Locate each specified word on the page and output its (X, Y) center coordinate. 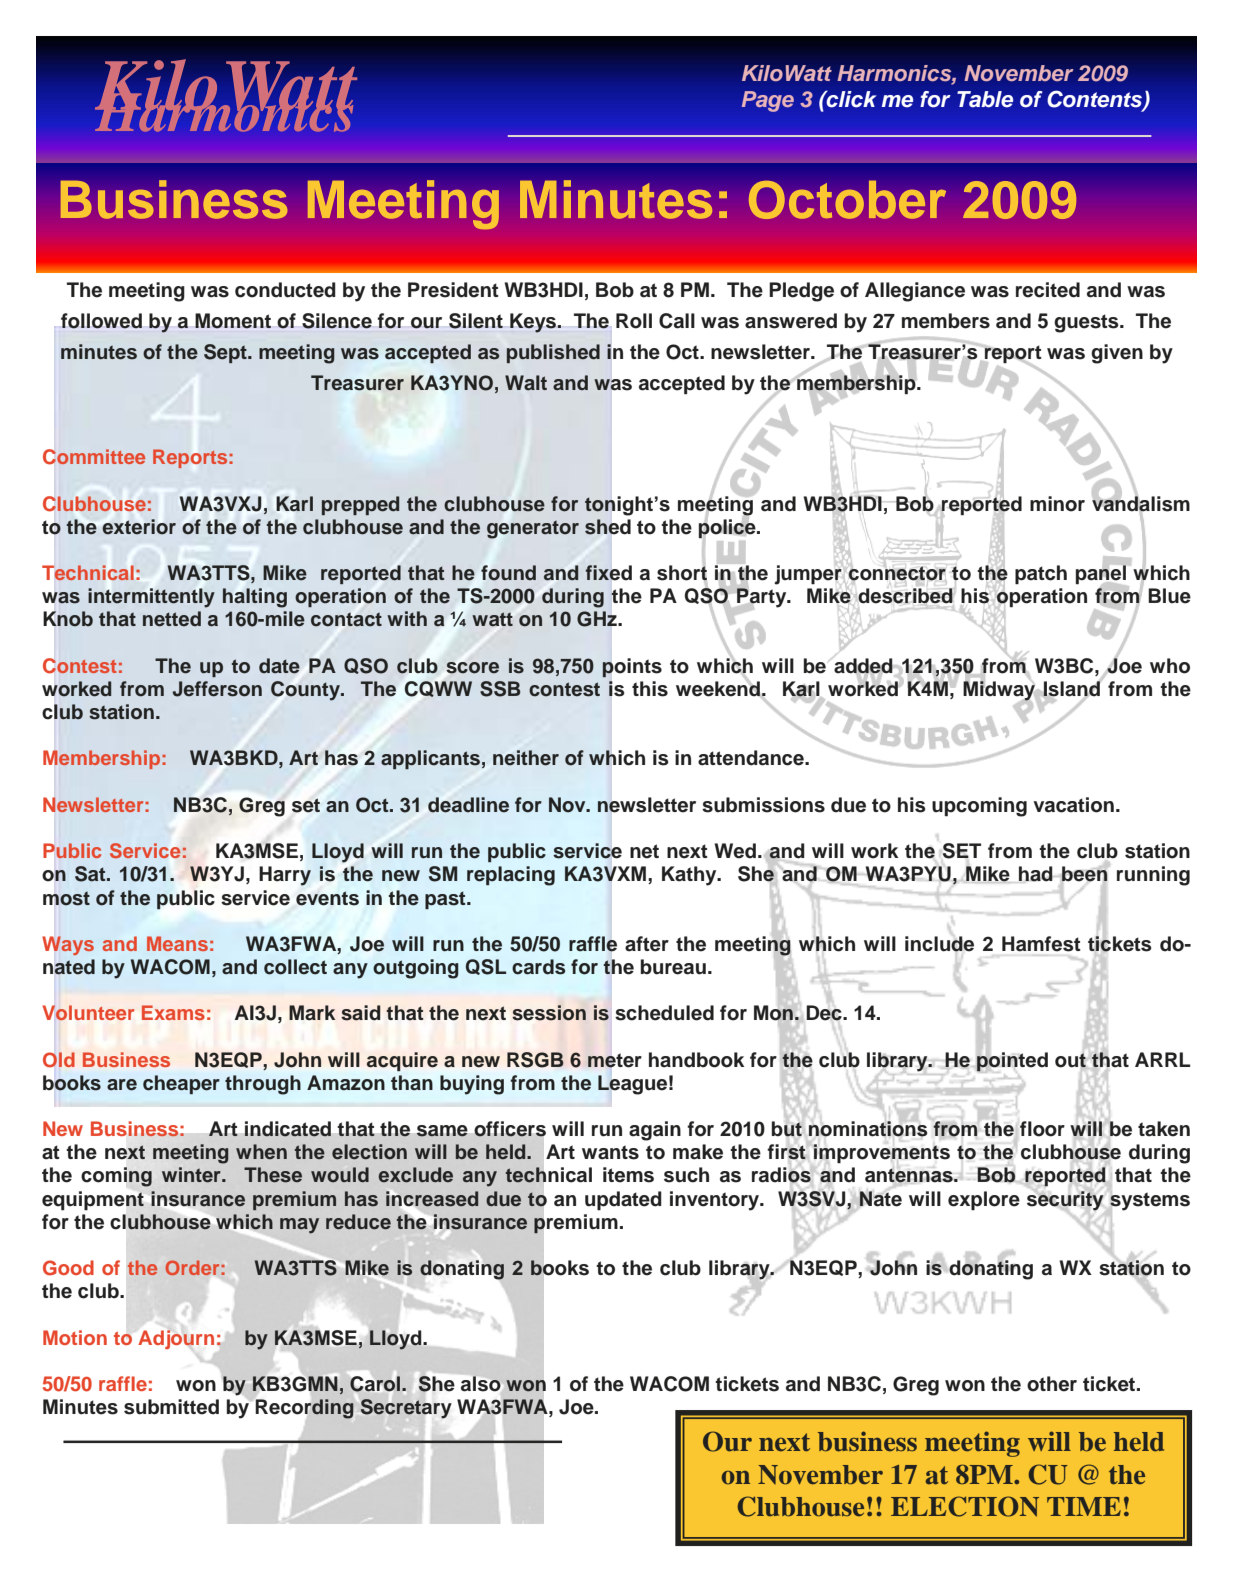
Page (768, 101)
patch (1041, 574)
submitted (171, 1407)
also (480, 1383)
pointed (1011, 1061)
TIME (1084, 1506)
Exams (173, 1012)
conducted (285, 290)
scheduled (664, 1013)
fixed (609, 572)
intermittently (151, 598)
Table (985, 99)
